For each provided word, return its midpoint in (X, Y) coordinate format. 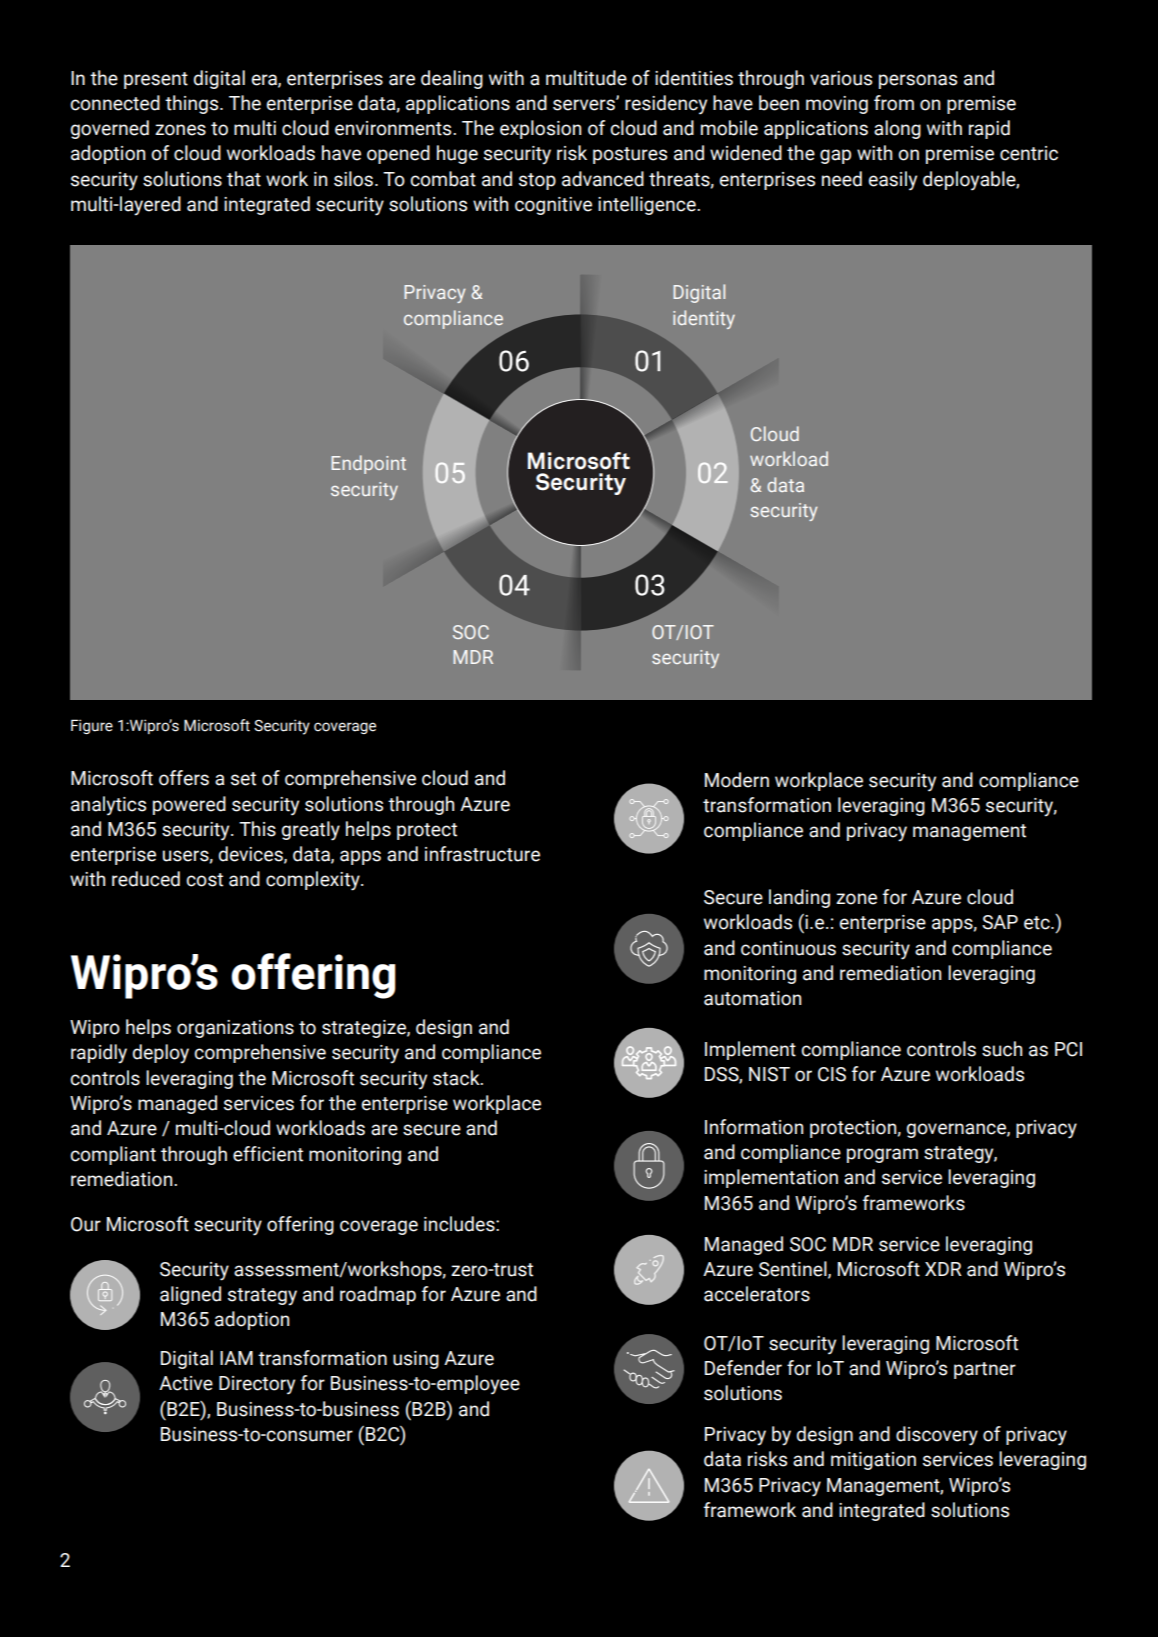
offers (184, 778)
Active (186, 1383)
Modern (737, 780)
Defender (743, 1368)
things (193, 104)
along (897, 129)
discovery (937, 1436)
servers (585, 104)
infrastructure (482, 854)
